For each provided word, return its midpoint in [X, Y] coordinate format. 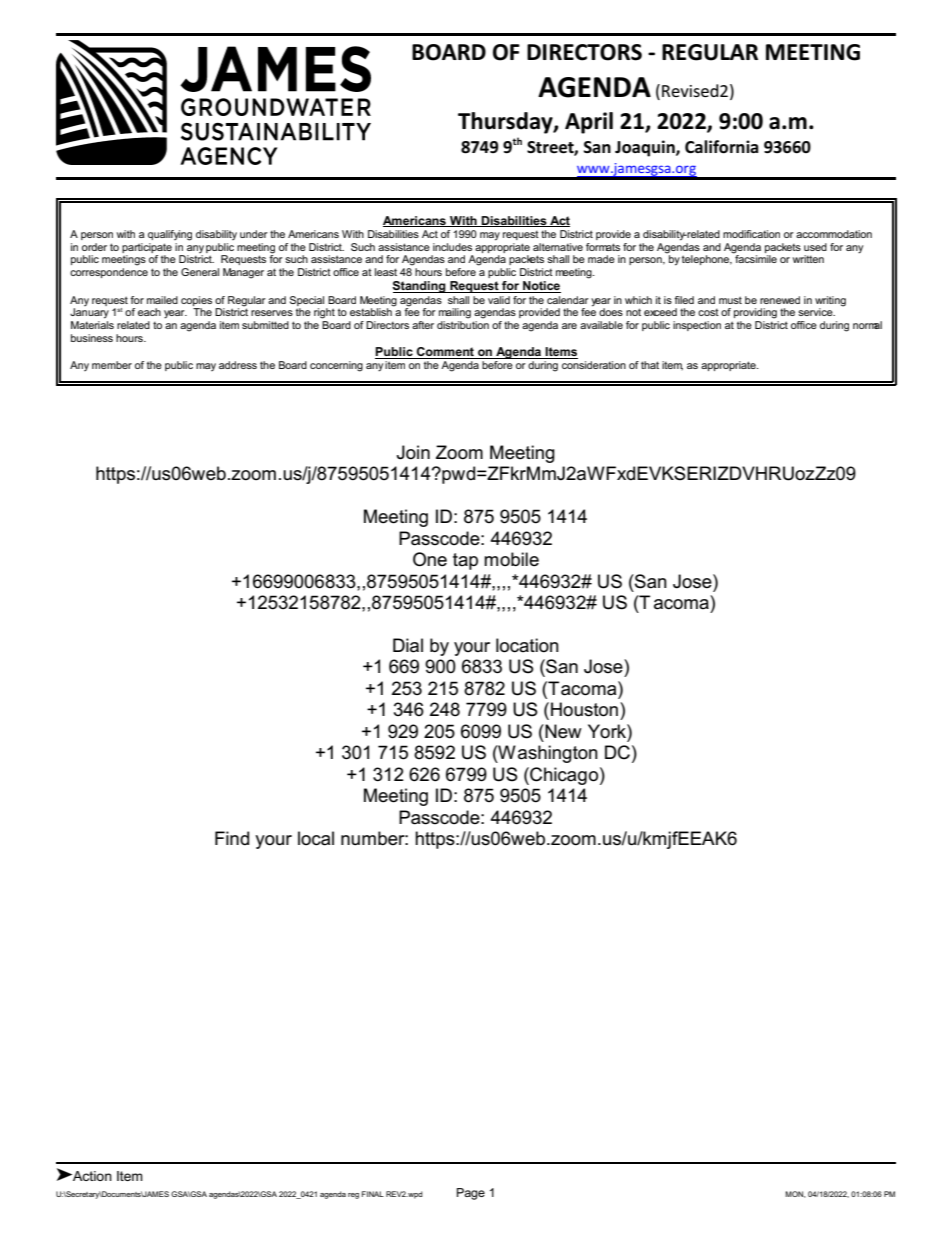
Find [232, 838]
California [722, 147]
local [316, 838]
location [527, 645]
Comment [445, 353]
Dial [408, 645]
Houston [586, 709]
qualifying [170, 235]
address [238, 365]
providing [755, 313]
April [589, 123]
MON [795, 1194]
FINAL [373, 1194]
